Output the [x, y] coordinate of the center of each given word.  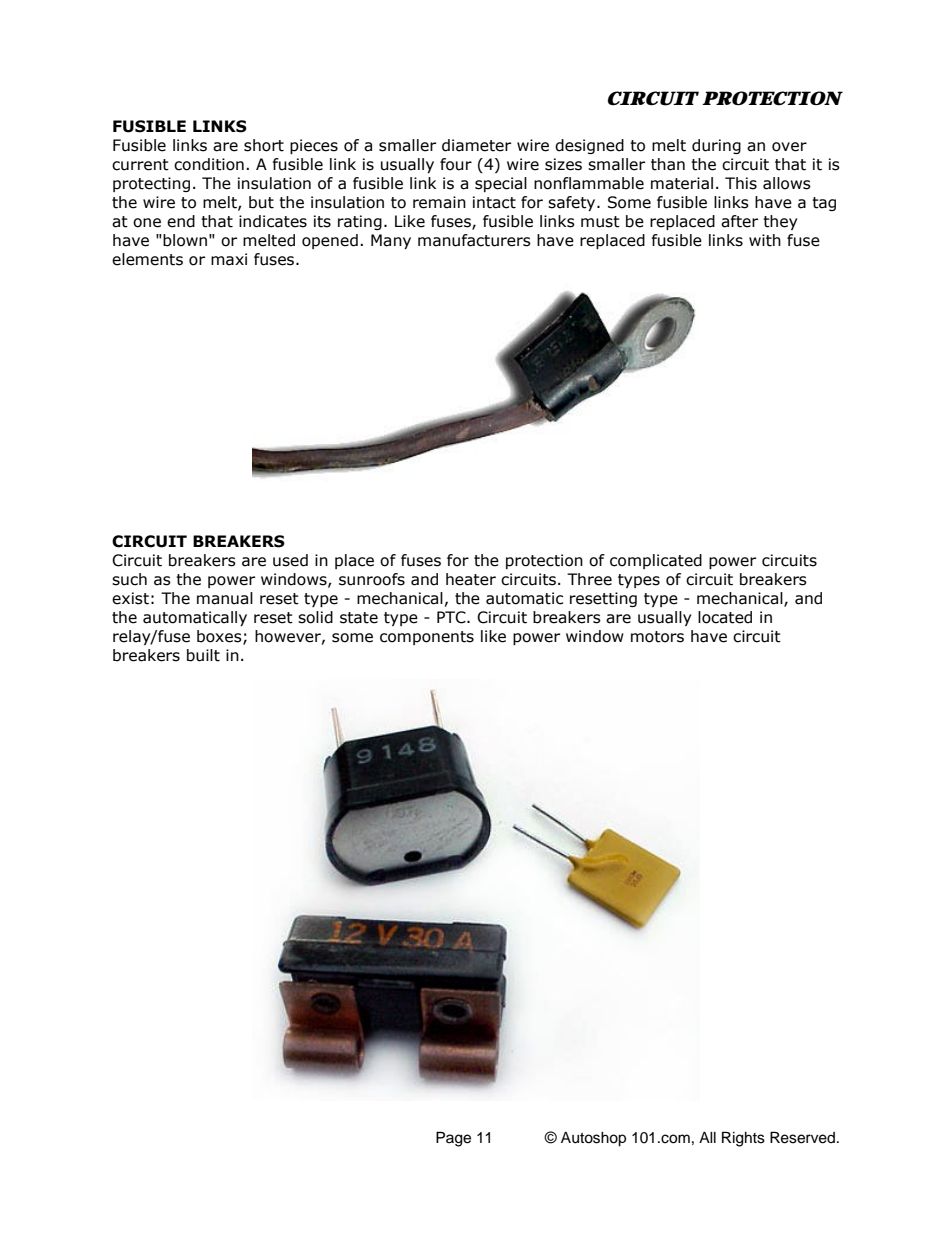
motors [657, 637]
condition [209, 164]
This [741, 183]
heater [471, 579]
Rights [743, 1139]
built [203, 655]
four [456, 164]
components [427, 638]
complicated [656, 561]
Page [453, 1139]
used [290, 560]
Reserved [802, 1137]
